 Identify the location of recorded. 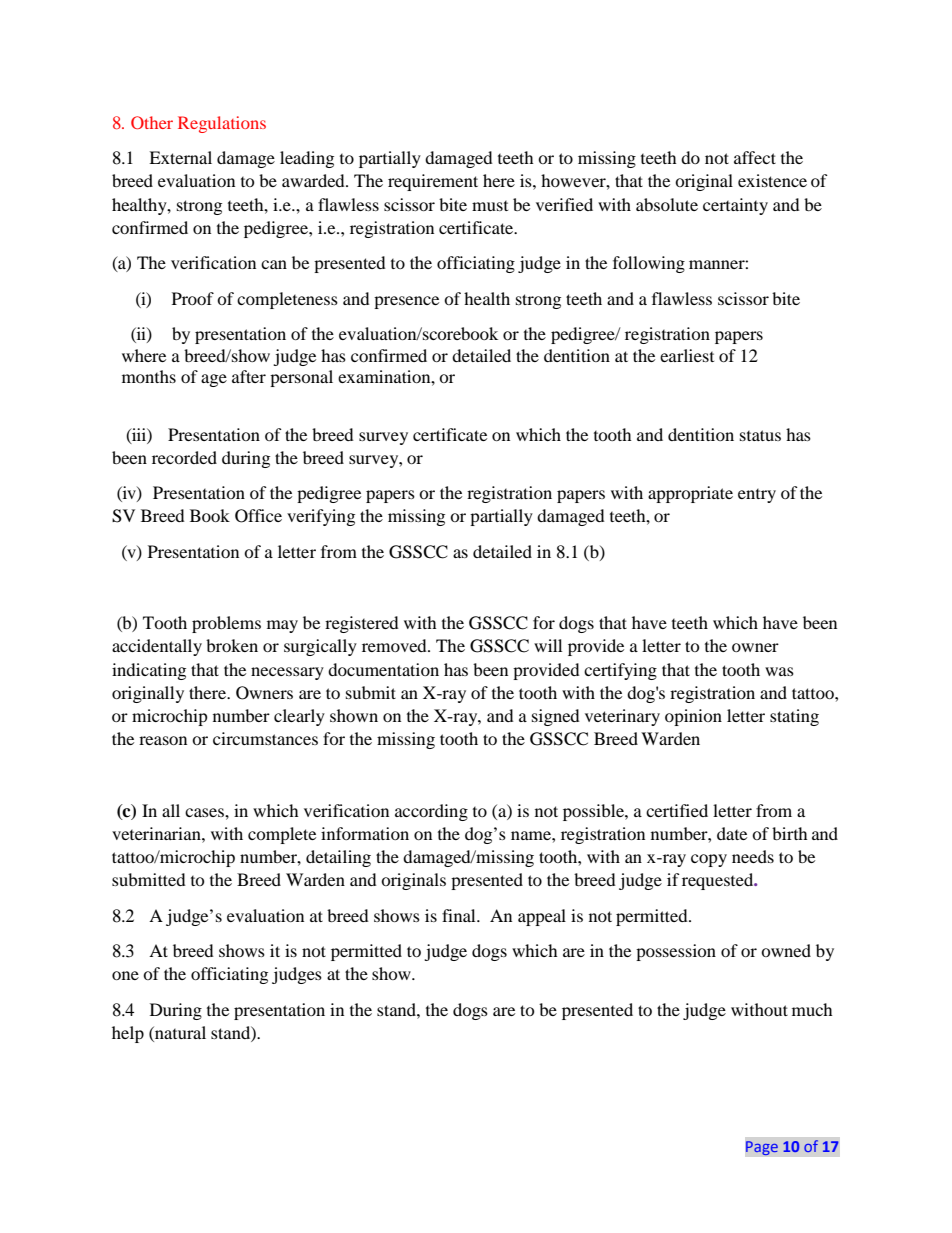
(184, 457).
